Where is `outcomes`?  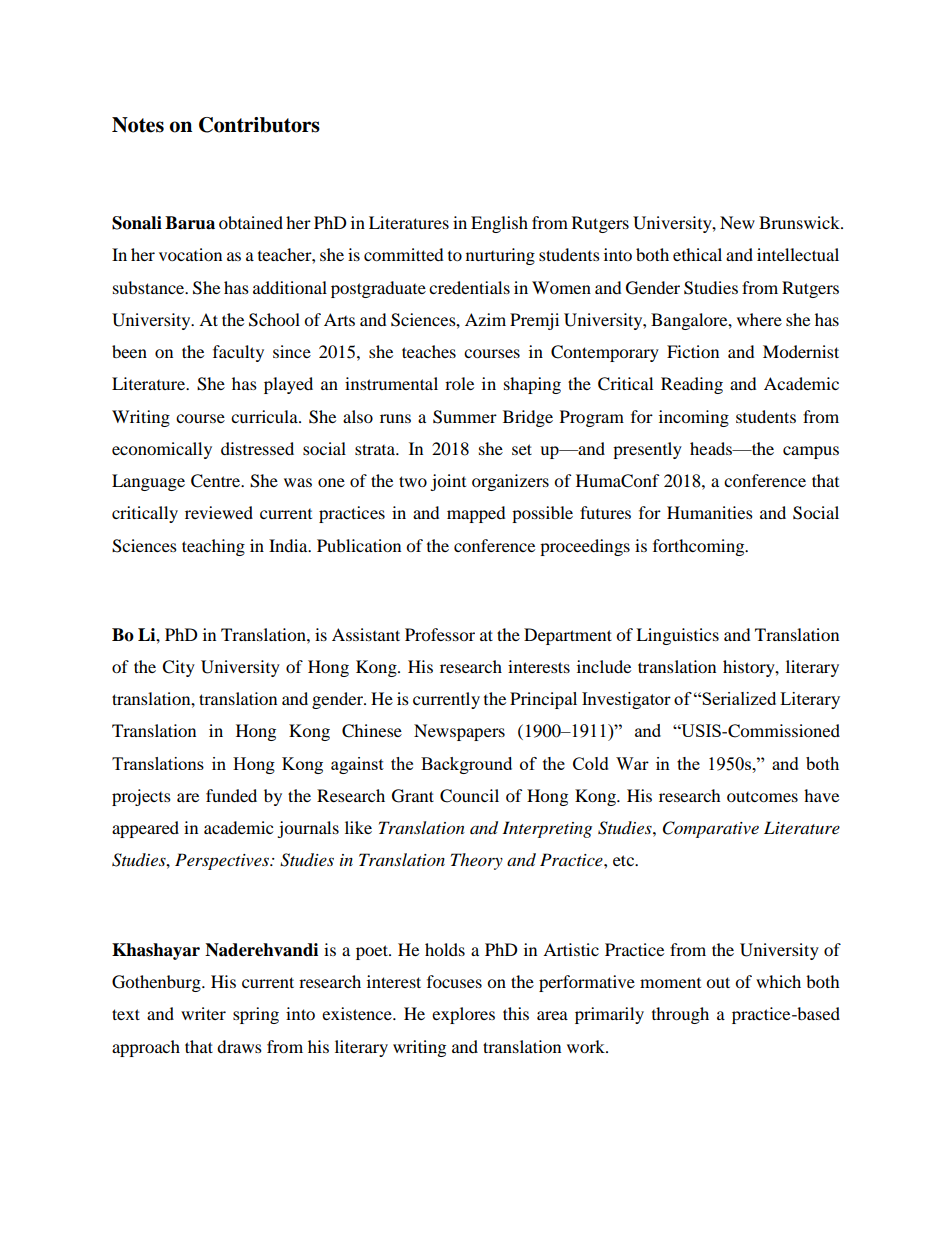
outcomes is located at coordinates (762, 797).
